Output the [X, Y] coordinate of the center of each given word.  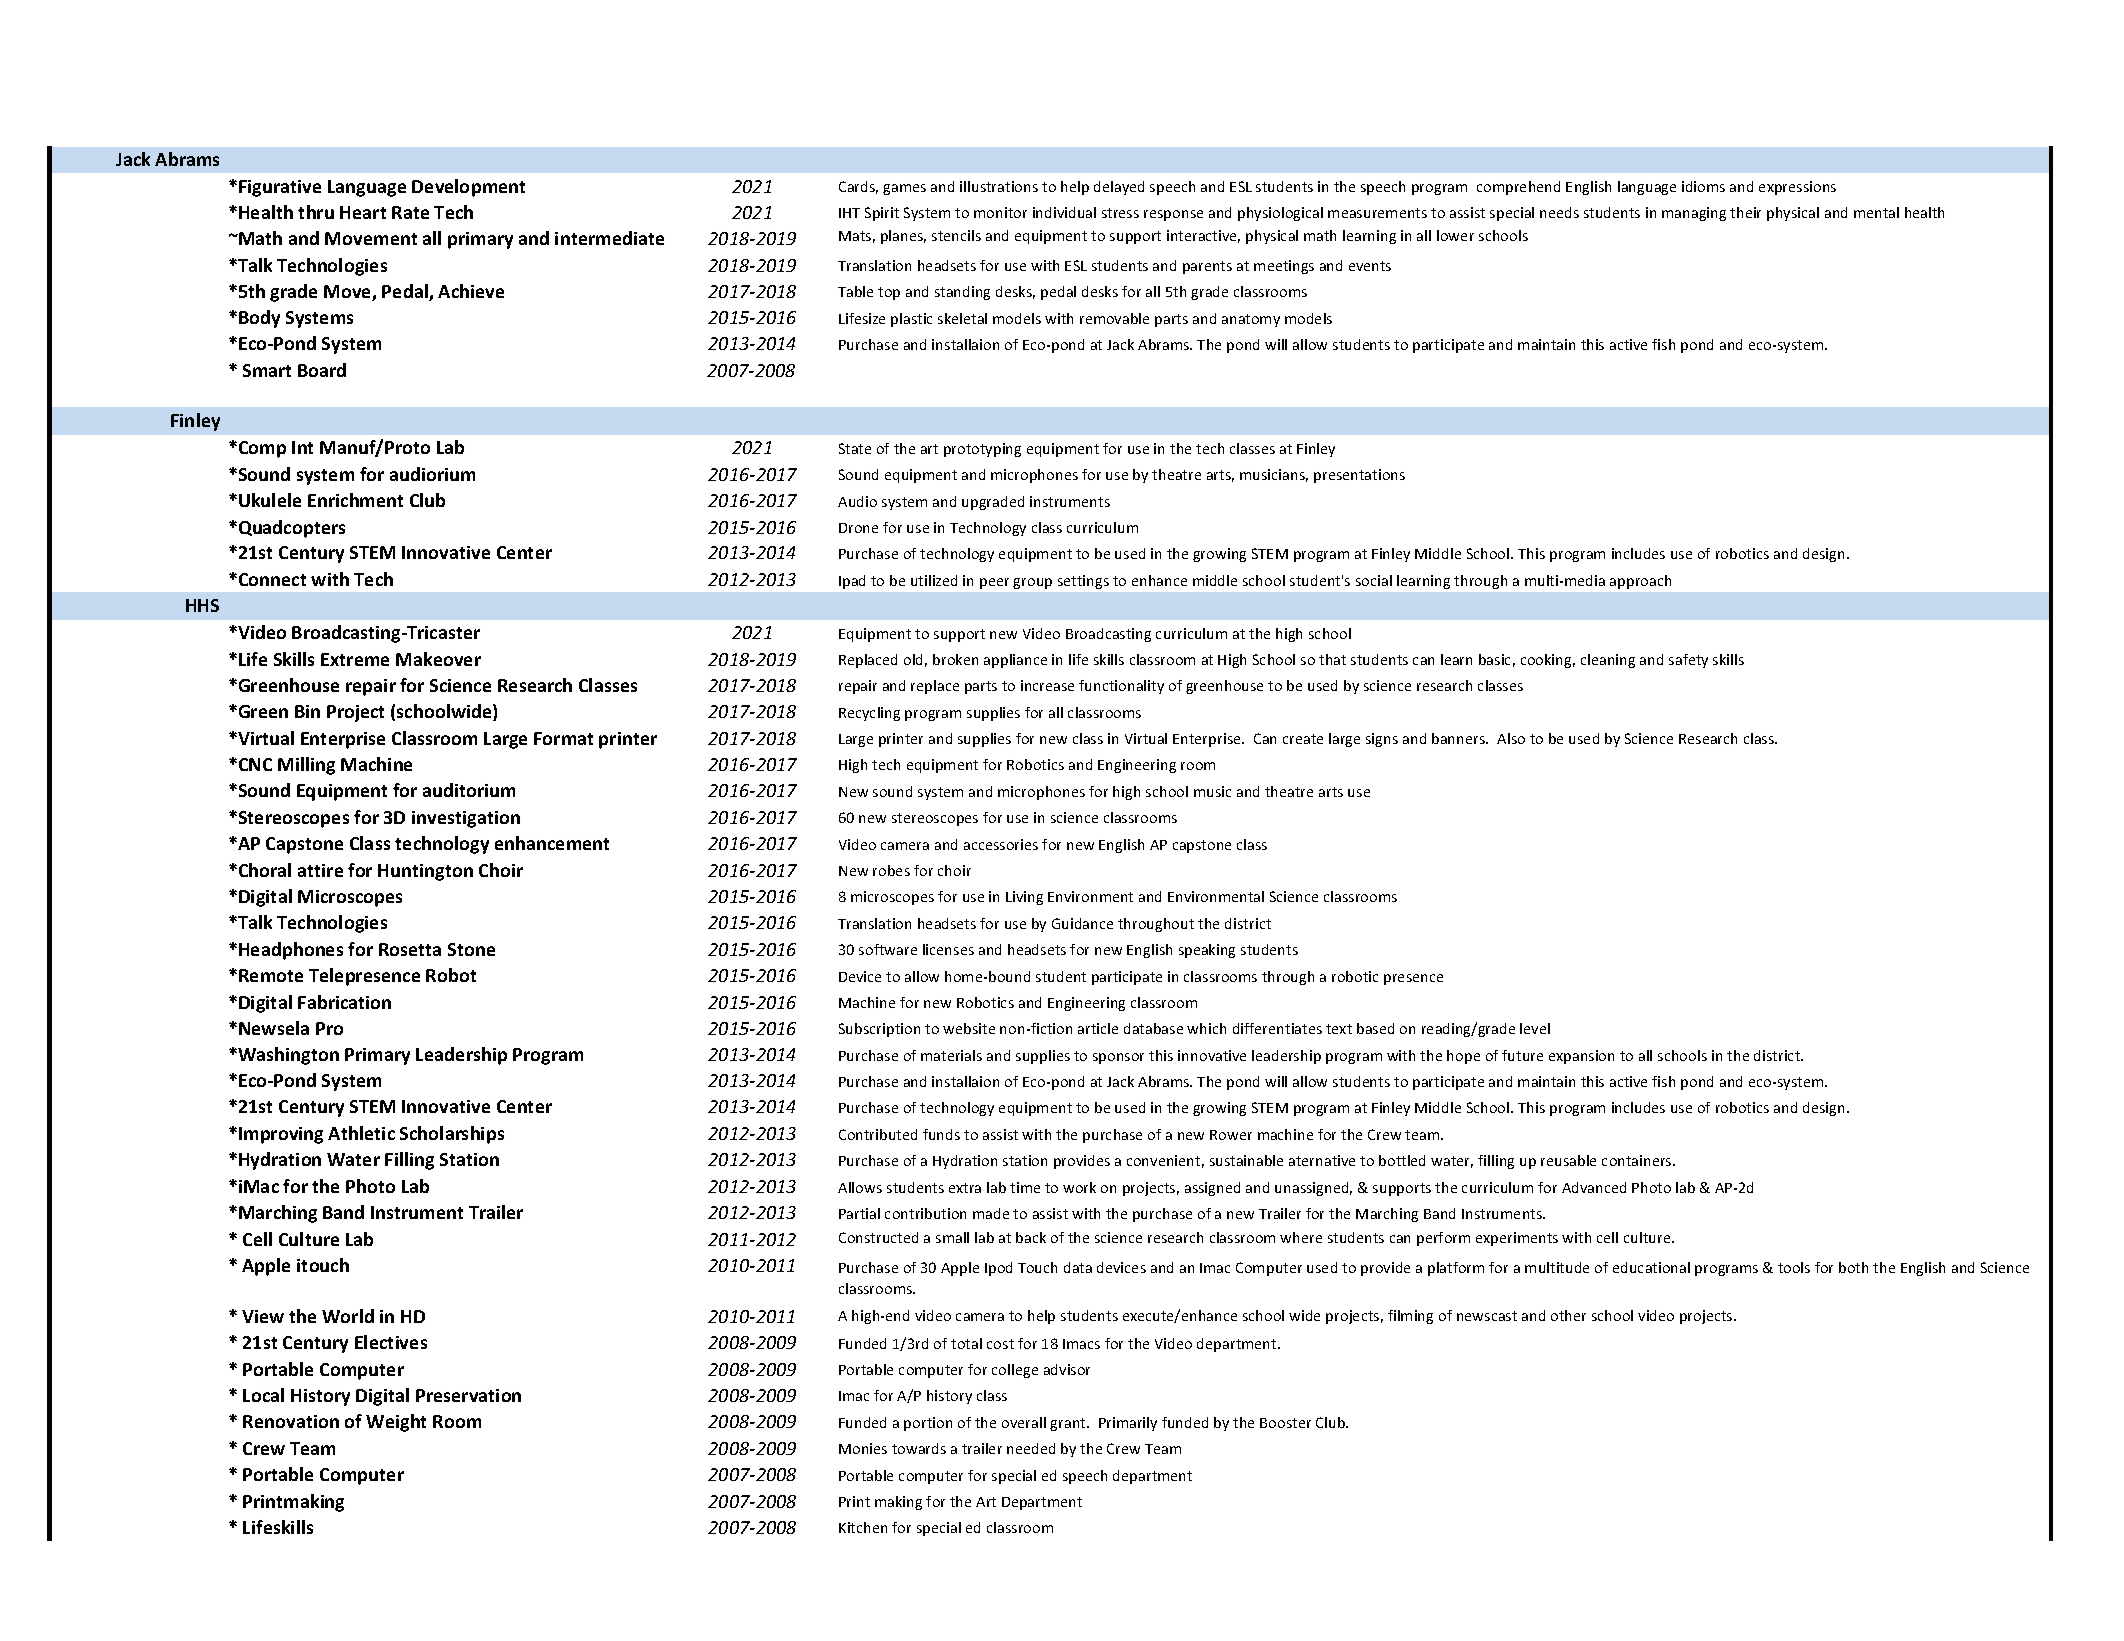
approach [1640, 582]
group [1032, 583]
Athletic [361, 1133]
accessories [1001, 844]
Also [1511, 738]
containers [1638, 1160]
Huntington [425, 872]
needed [1031, 1448]
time [1025, 1187]
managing [1694, 214]
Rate [410, 212]
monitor [1000, 212]
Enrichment [355, 500]
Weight [396, 1423]
